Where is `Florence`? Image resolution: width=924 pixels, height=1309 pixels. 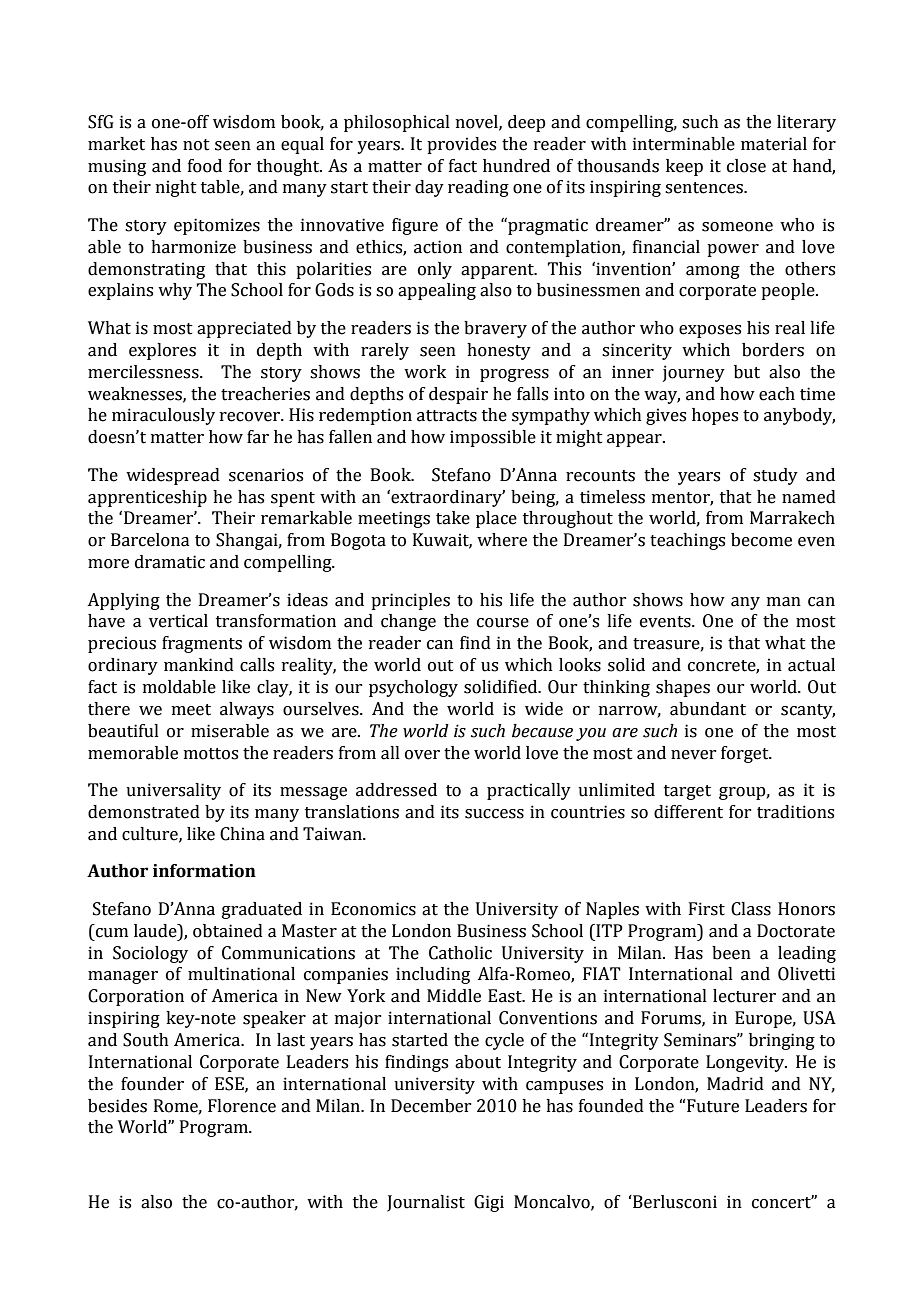
Florence is located at coordinates (242, 1106).
